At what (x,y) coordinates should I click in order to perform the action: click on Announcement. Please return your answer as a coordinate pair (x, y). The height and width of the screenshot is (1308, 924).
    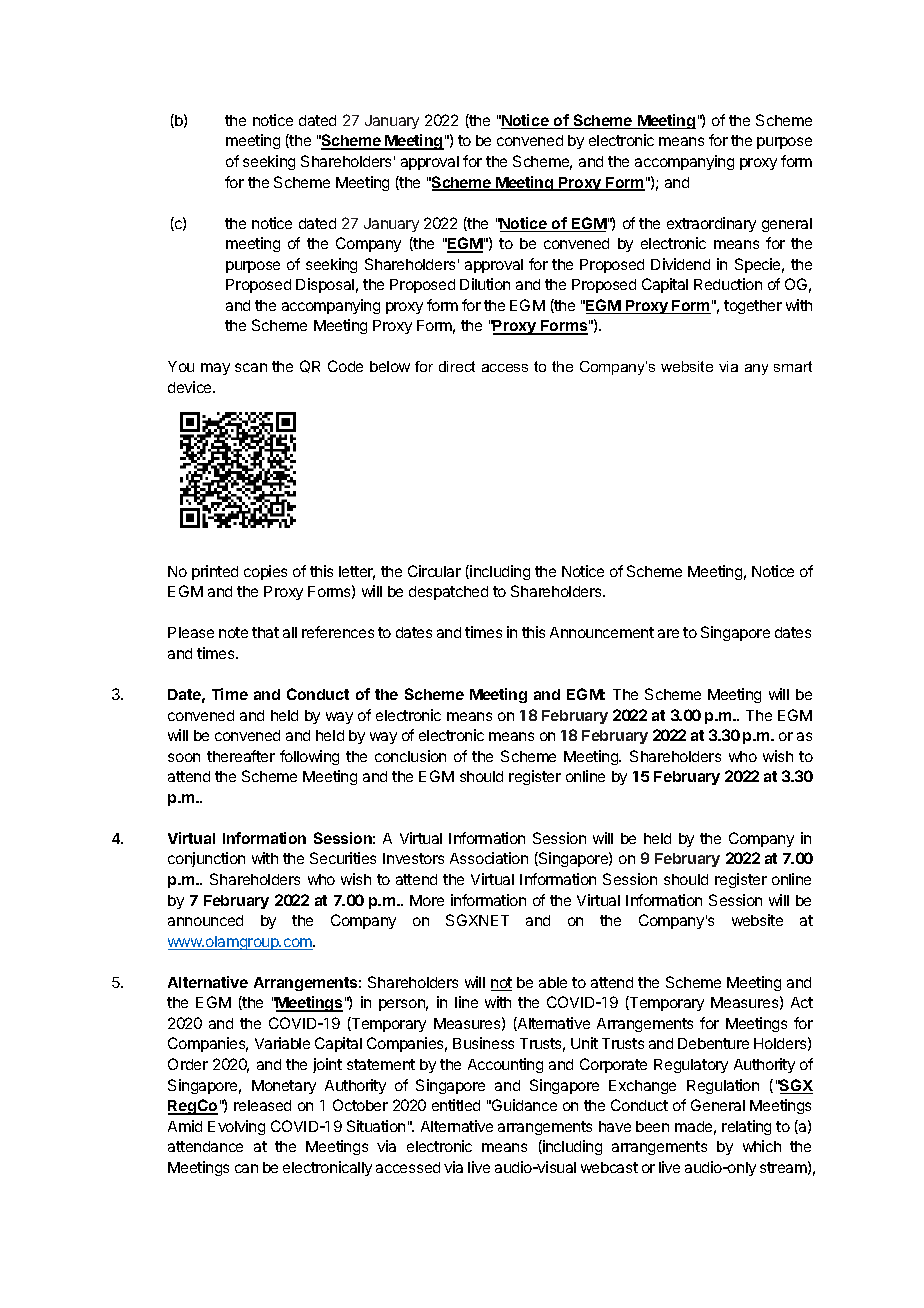
    Looking at the image, I should click on (602, 632).
